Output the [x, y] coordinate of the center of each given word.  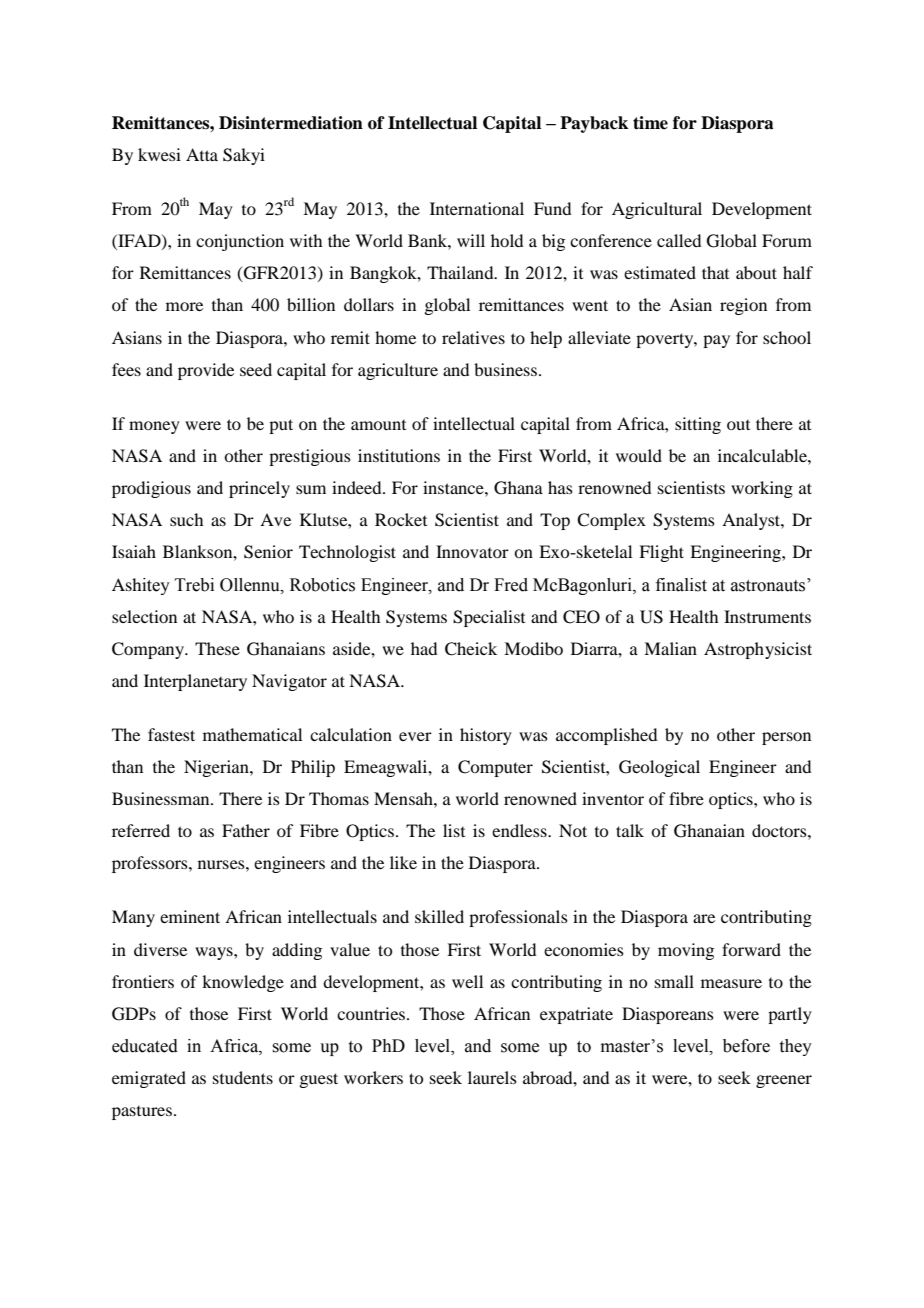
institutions [399, 455]
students [243, 1077]
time [650, 123]
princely [259, 489]
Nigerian [217, 768]
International [477, 208]
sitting [698, 425]
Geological [659, 768]
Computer [495, 768]
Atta [202, 154]
